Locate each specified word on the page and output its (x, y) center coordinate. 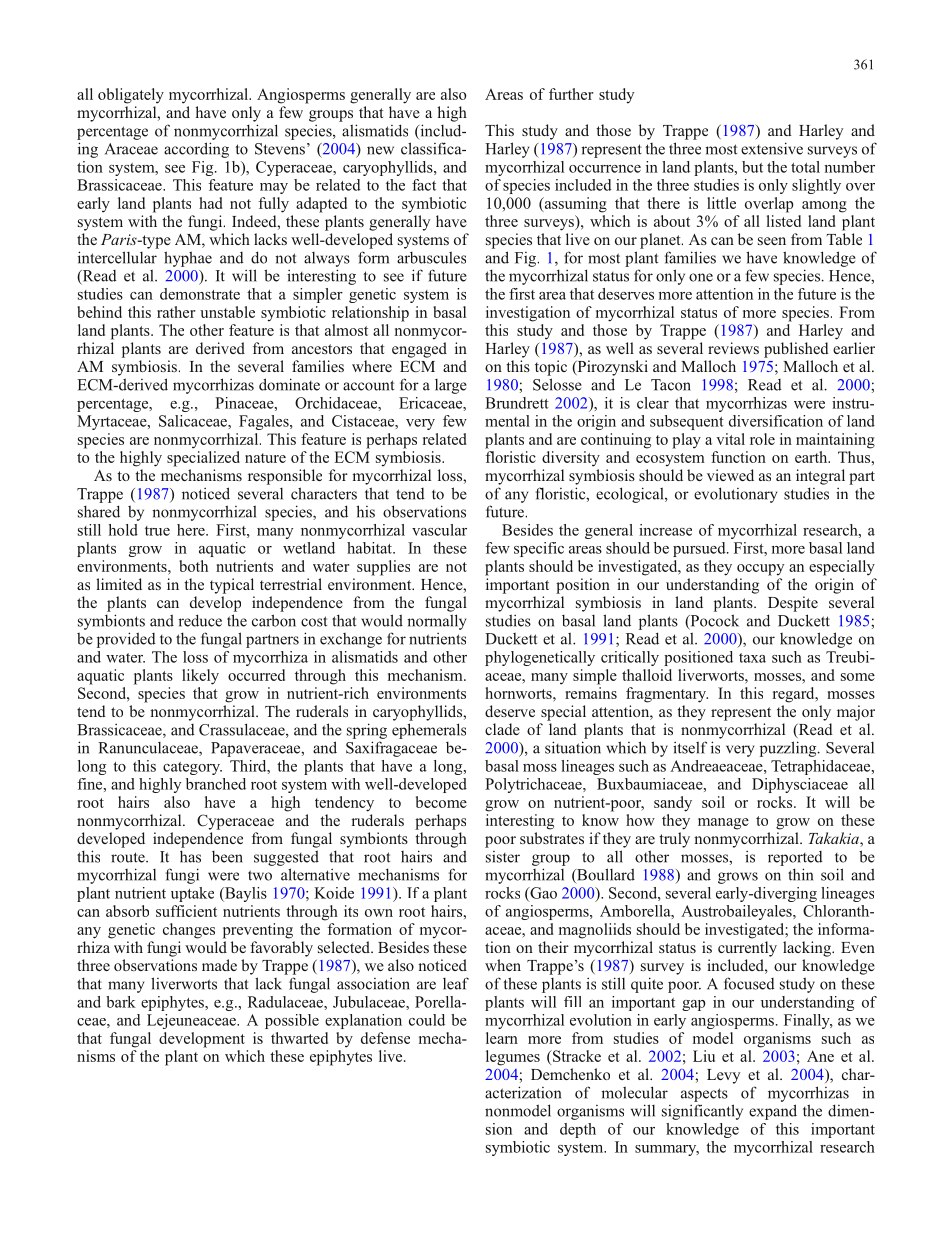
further (571, 94)
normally (436, 622)
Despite (793, 604)
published (796, 350)
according (196, 150)
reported (795, 858)
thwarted (299, 1038)
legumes (513, 1058)
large (451, 386)
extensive (772, 148)
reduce (200, 620)
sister (503, 857)
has (190, 856)
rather (176, 312)
